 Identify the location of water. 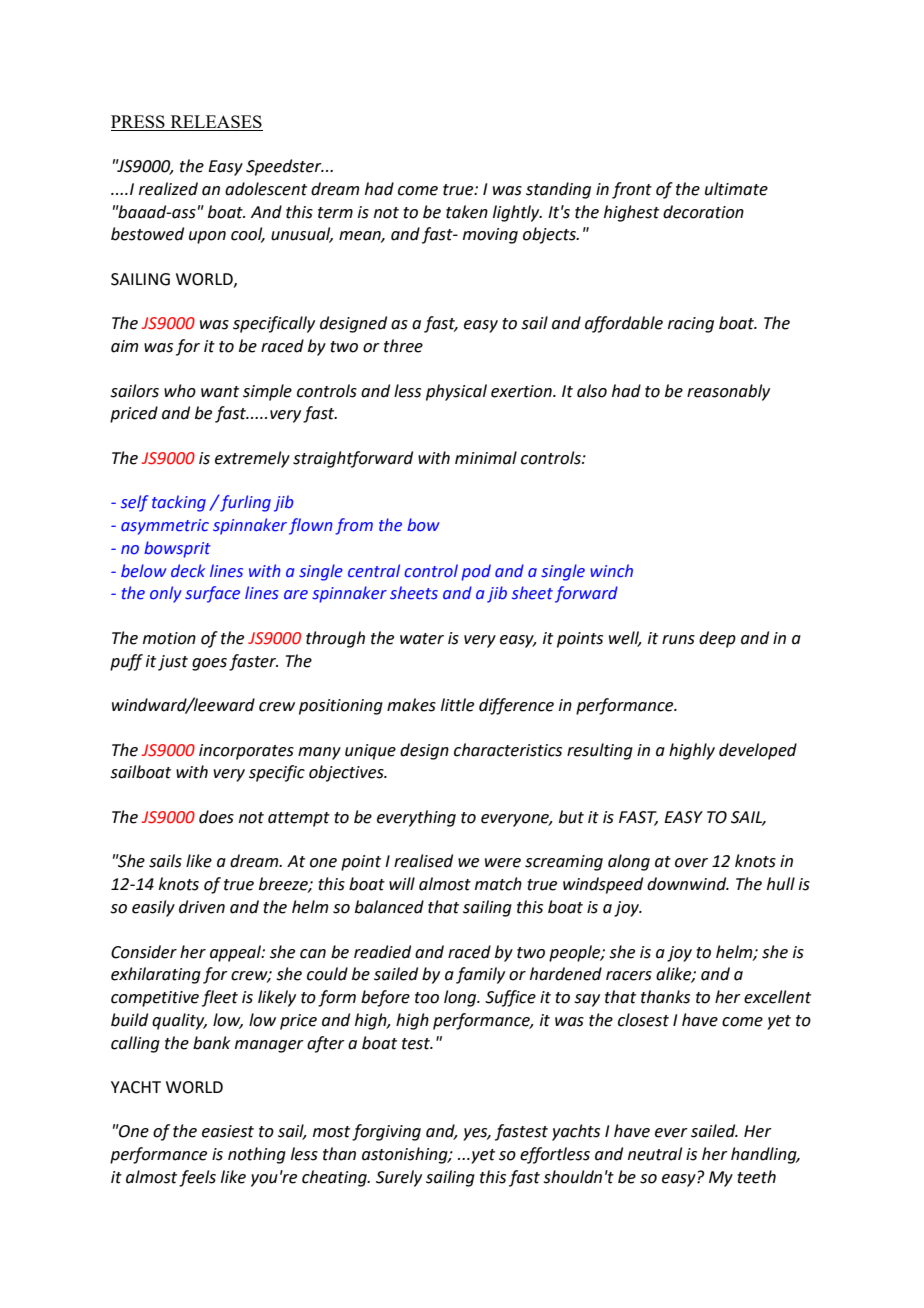
(422, 639).
